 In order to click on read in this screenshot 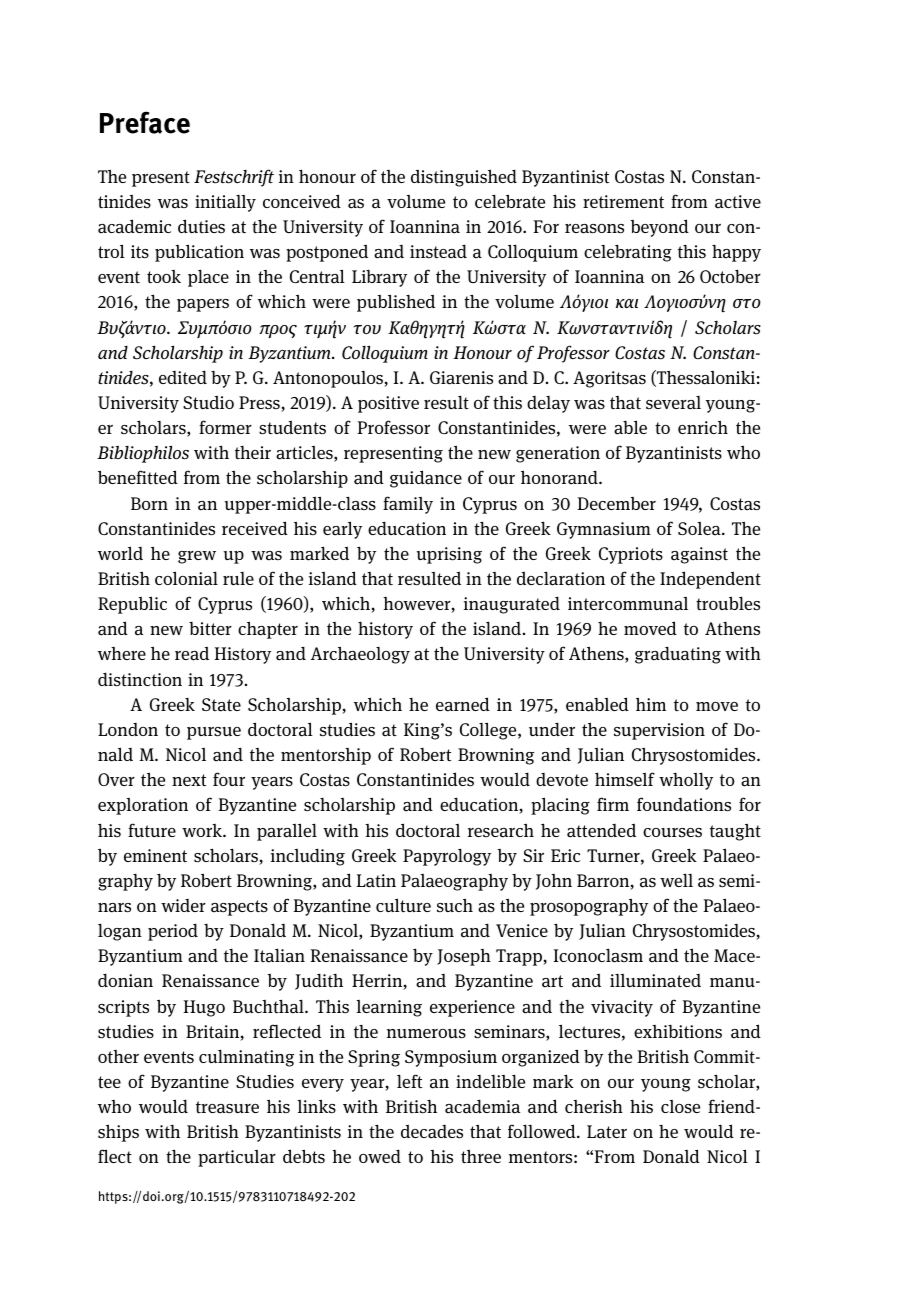, I will do `click(192, 653)`.
